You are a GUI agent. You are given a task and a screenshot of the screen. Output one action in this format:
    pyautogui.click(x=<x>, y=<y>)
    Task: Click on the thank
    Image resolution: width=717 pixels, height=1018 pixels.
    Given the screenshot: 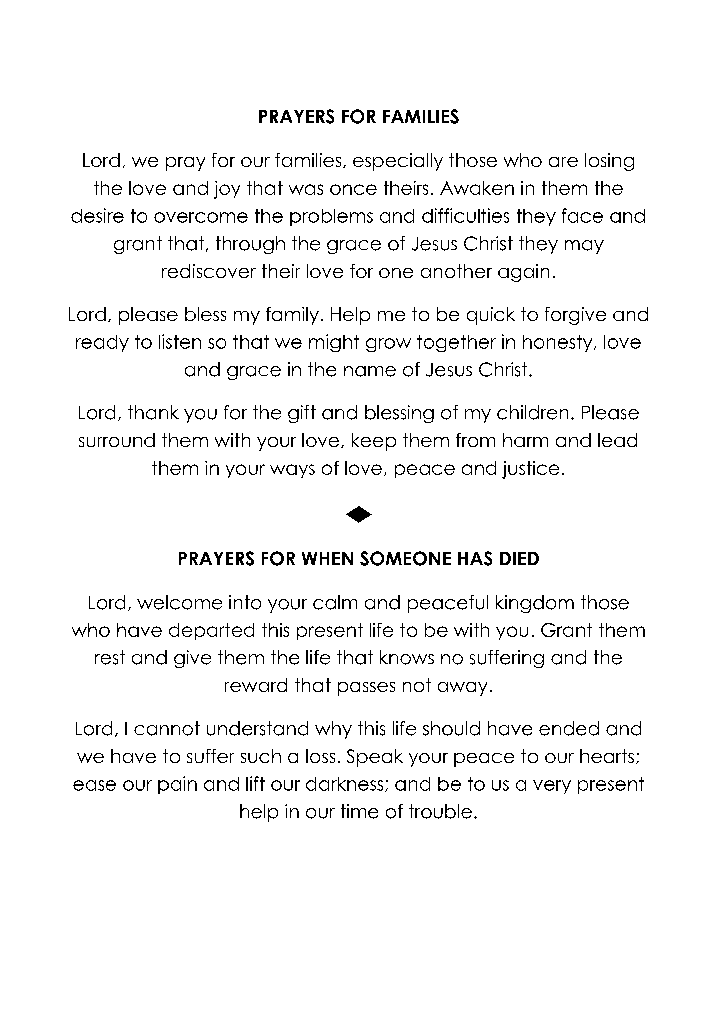 What is the action you would take?
    pyautogui.click(x=153, y=412)
